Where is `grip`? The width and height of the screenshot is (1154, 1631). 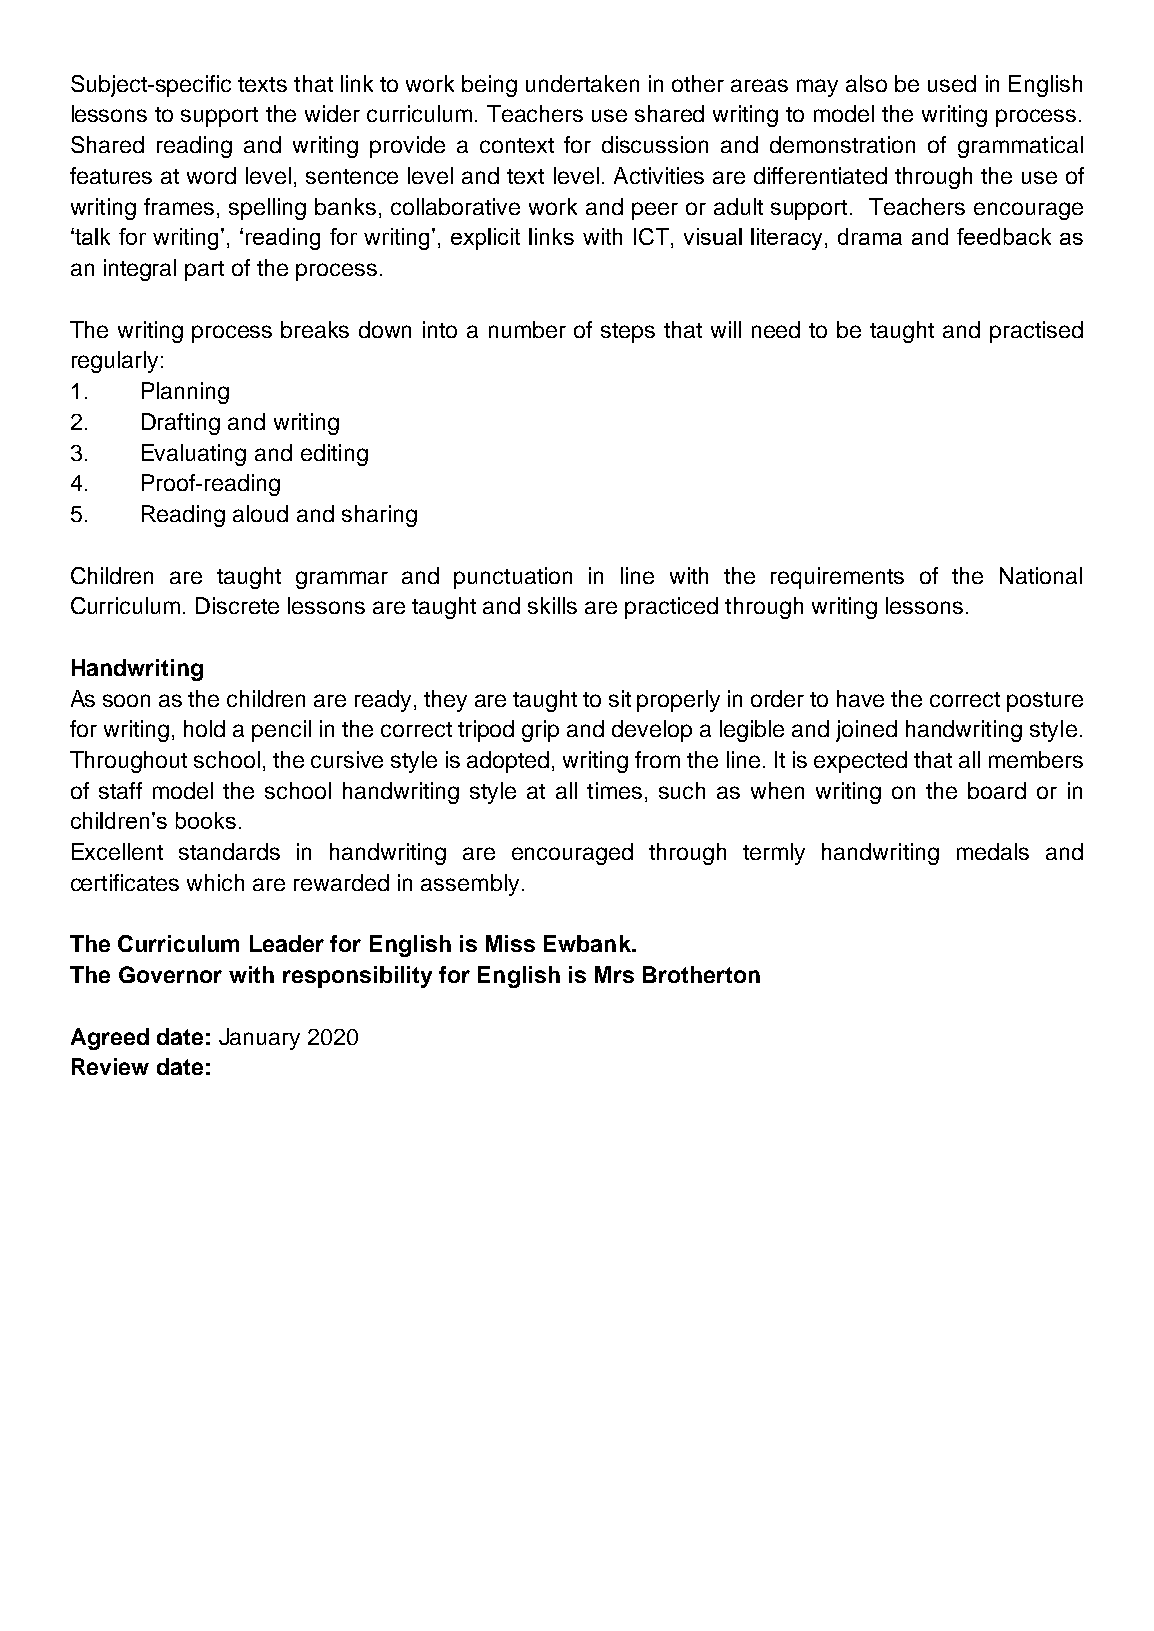
grip is located at coordinates (540, 731).
